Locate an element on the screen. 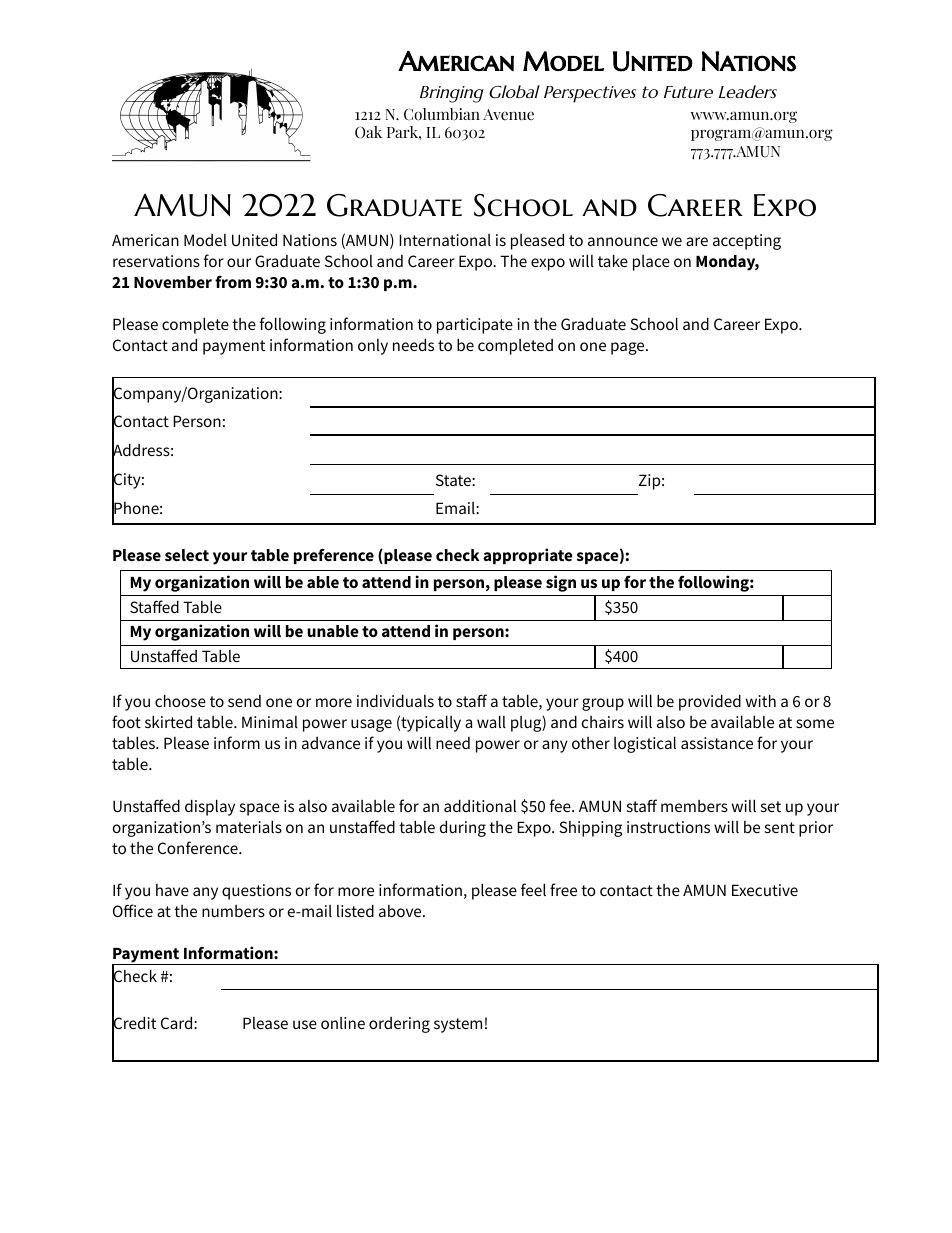 Image resolution: width=952 pixels, height=1233 pixels. accepting is located at coordinates (747, 242).
